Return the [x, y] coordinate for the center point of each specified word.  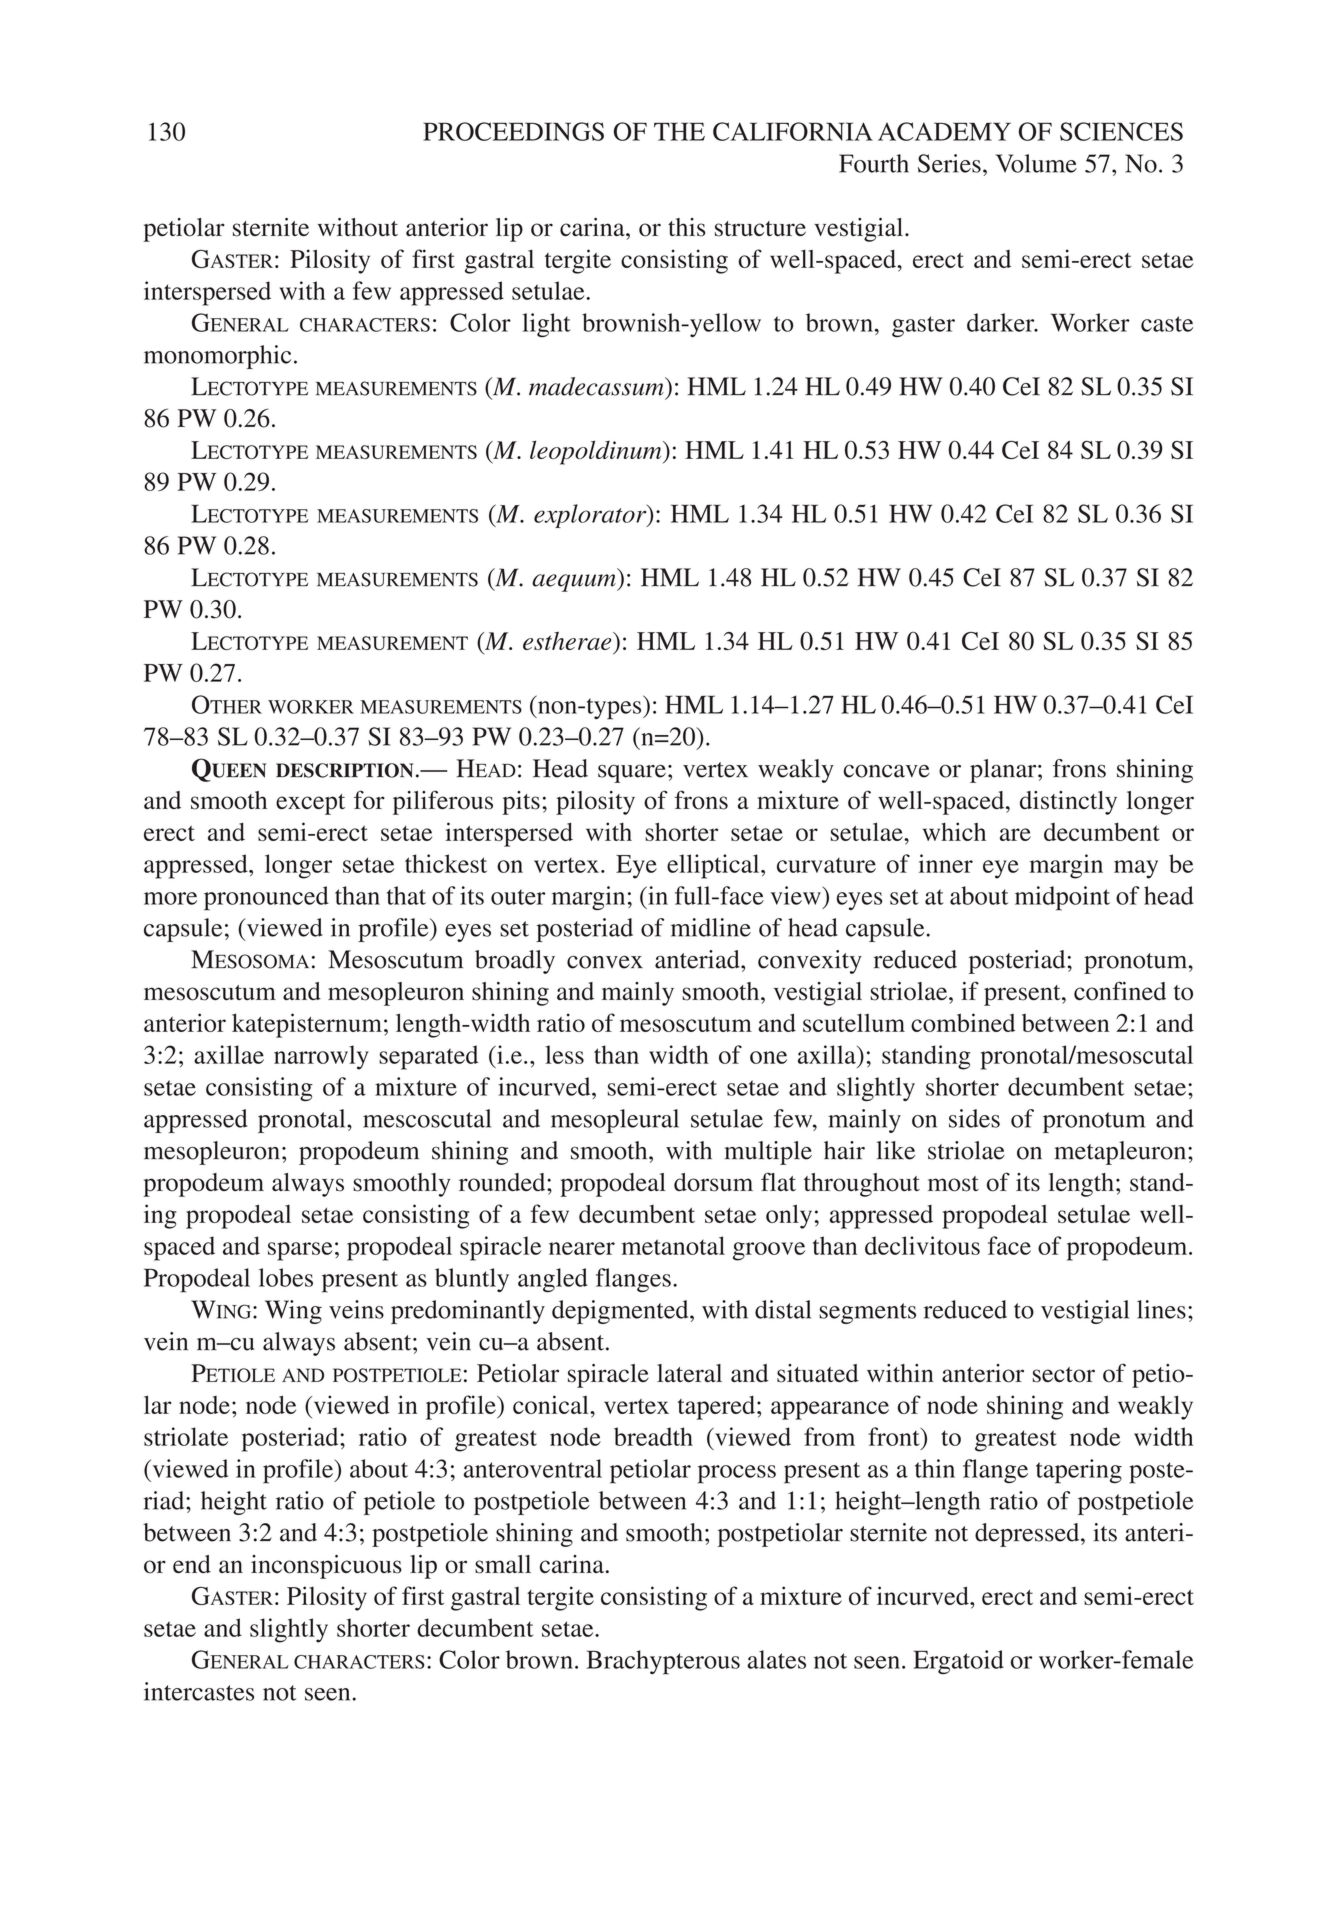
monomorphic [217, 357]
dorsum [713, 1182]
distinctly [1068, 803]
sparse [300, 1251]
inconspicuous [326, 1567]
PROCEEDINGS [513, 131]
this [687, 227]
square [632, 773]
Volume [1036, 163]
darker [1002, 322]
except [310, 804]
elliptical [714, 866]
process [737, 1474]
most [953, 1184]
